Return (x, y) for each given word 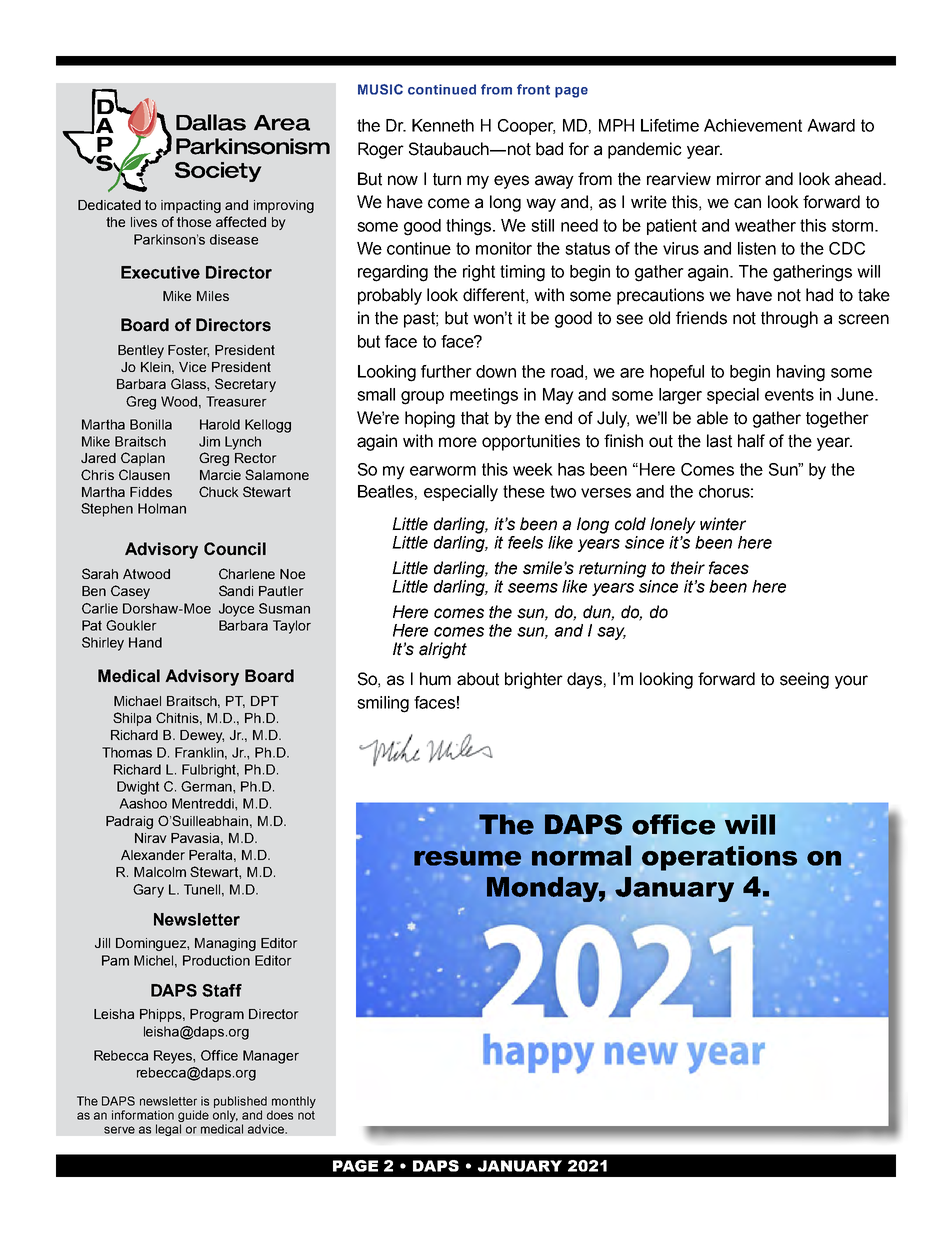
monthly (293, 1103)
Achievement (753, 125)
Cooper (526, 127)
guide (193, 1117)
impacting (191, 206)
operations (719, 858)
